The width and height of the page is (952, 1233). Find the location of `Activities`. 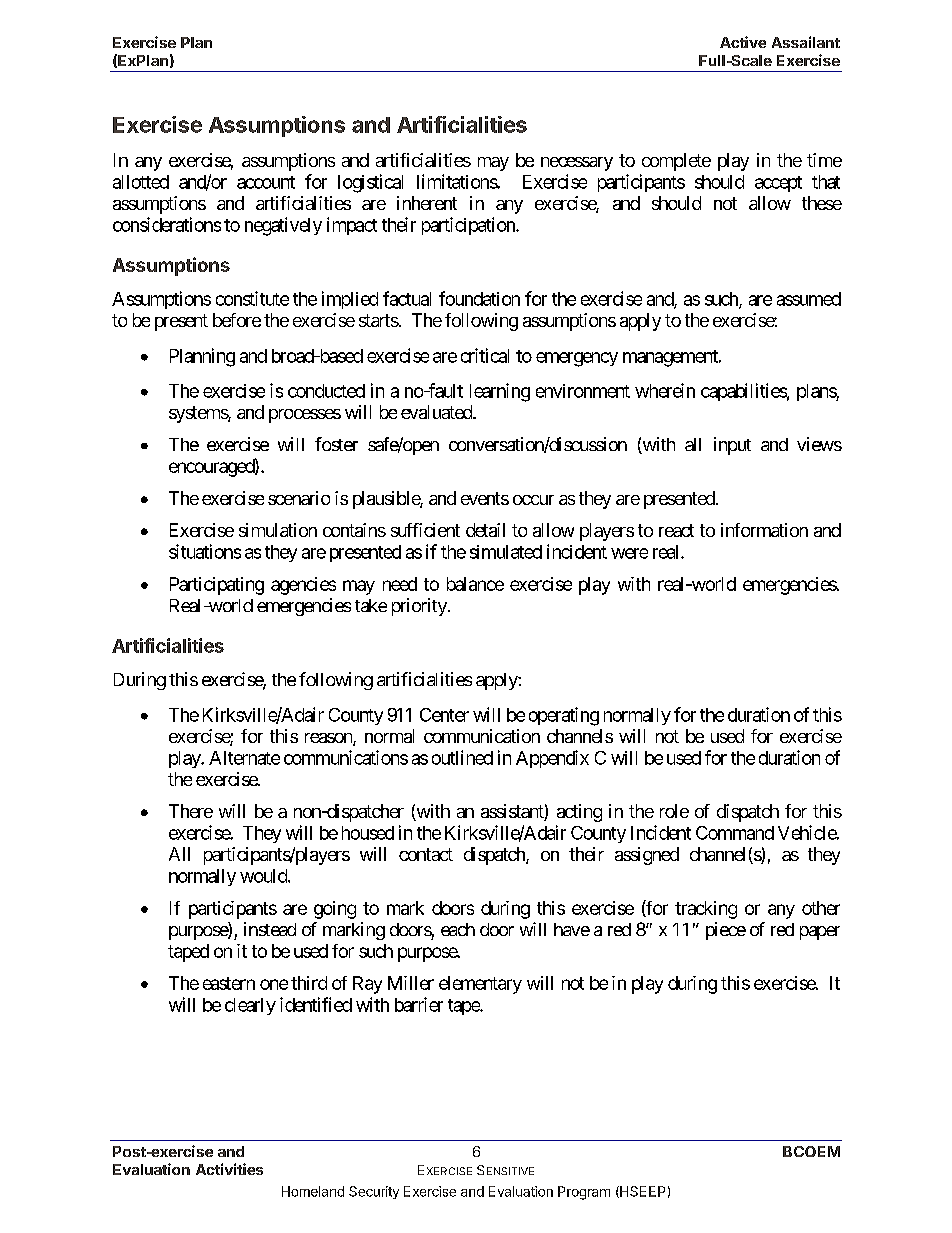

Activities is located at coordinates (229, 1169).
